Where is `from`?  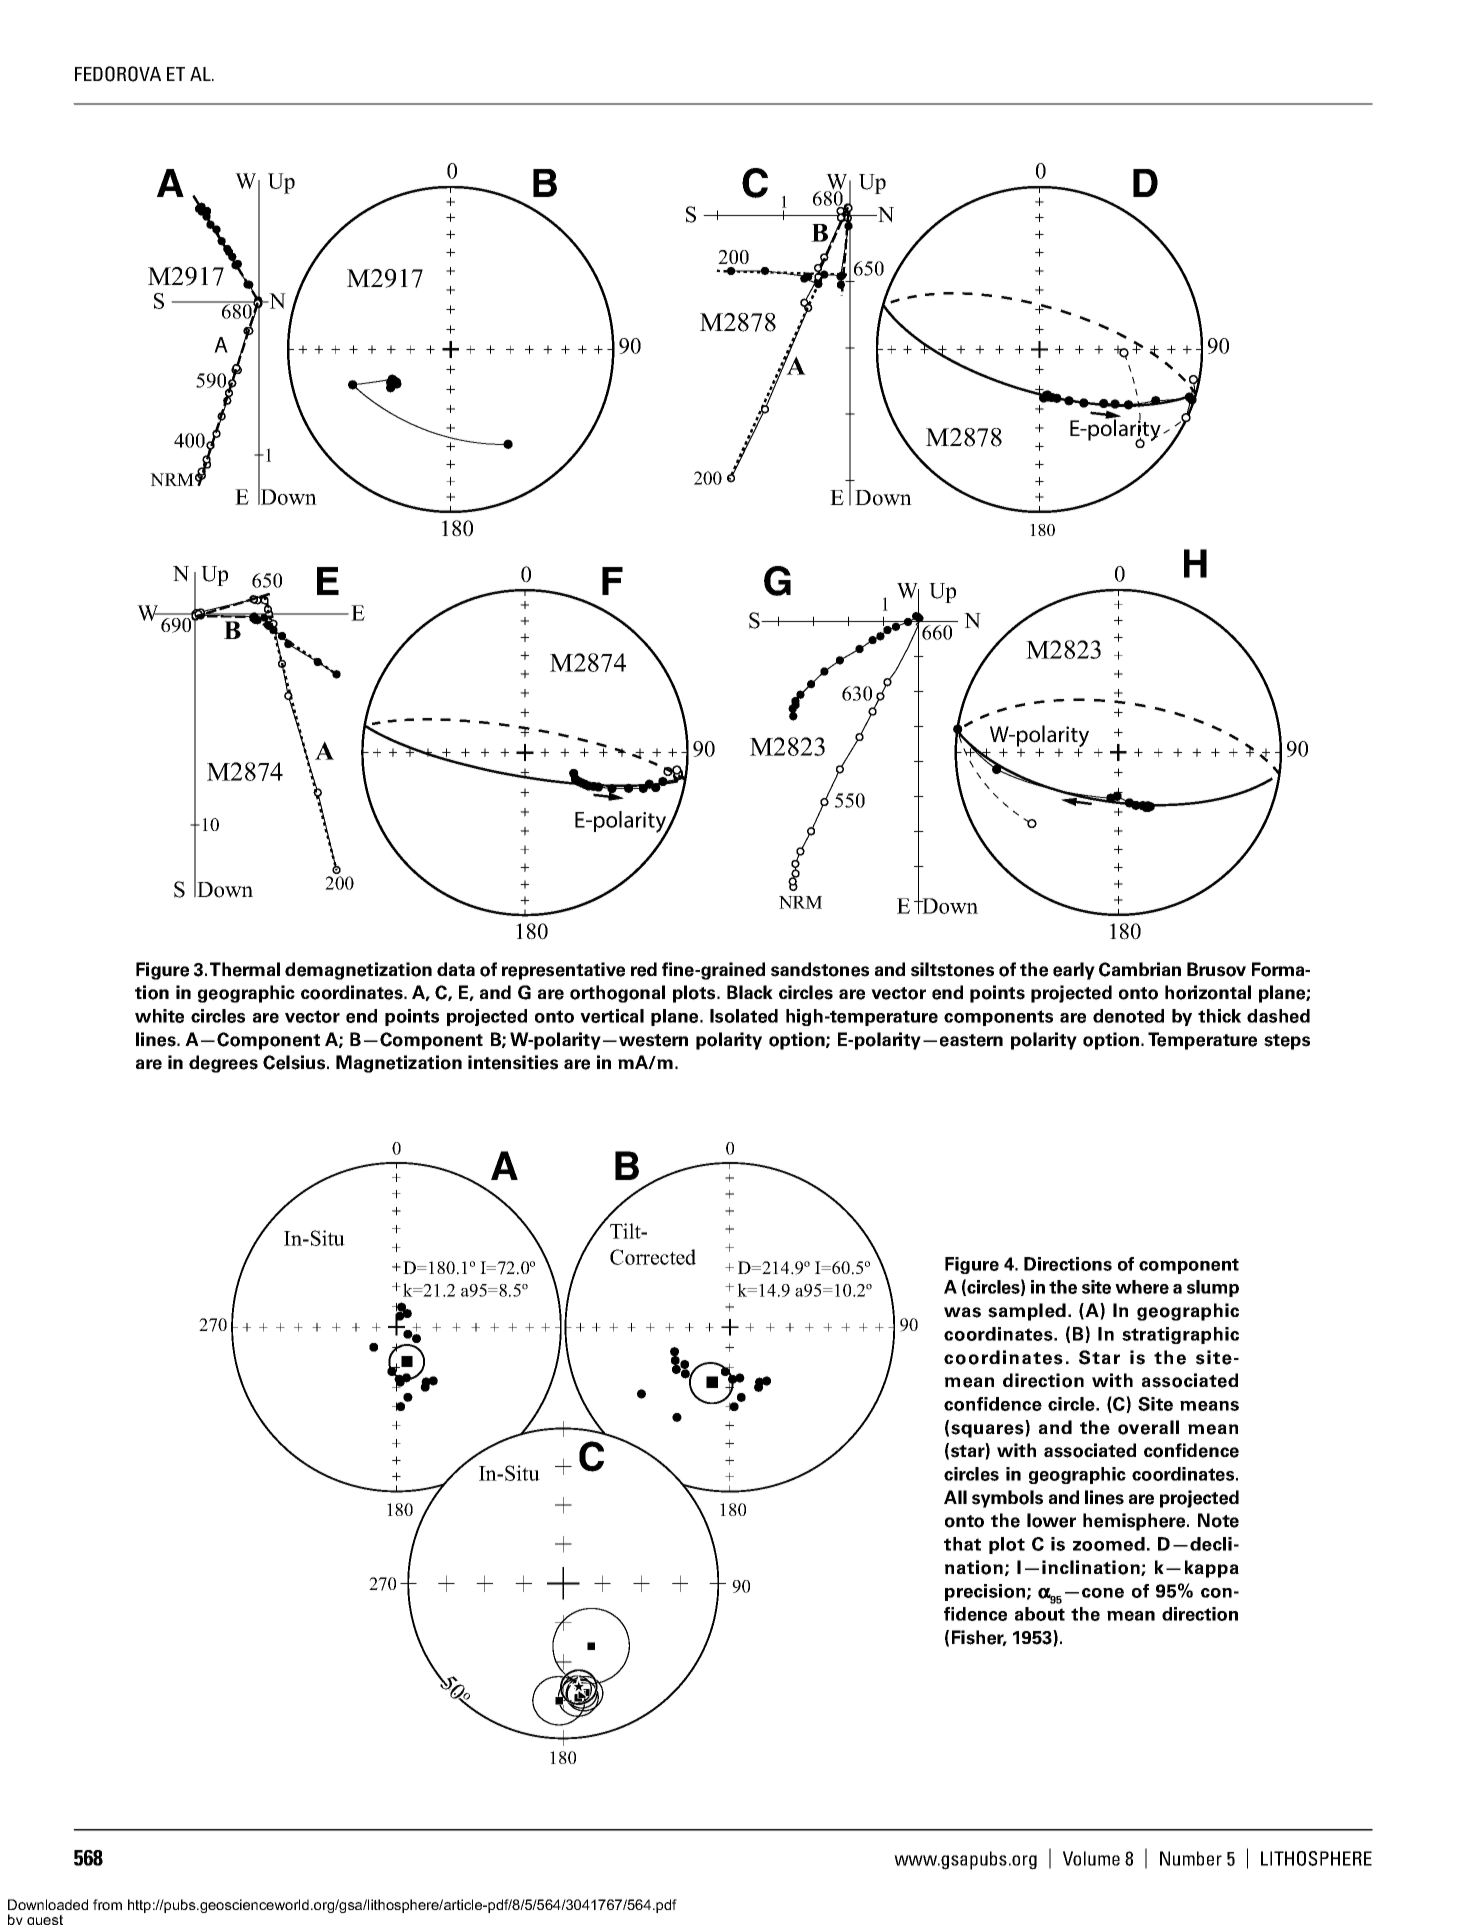
from is located at coordinates (107, 1904).
